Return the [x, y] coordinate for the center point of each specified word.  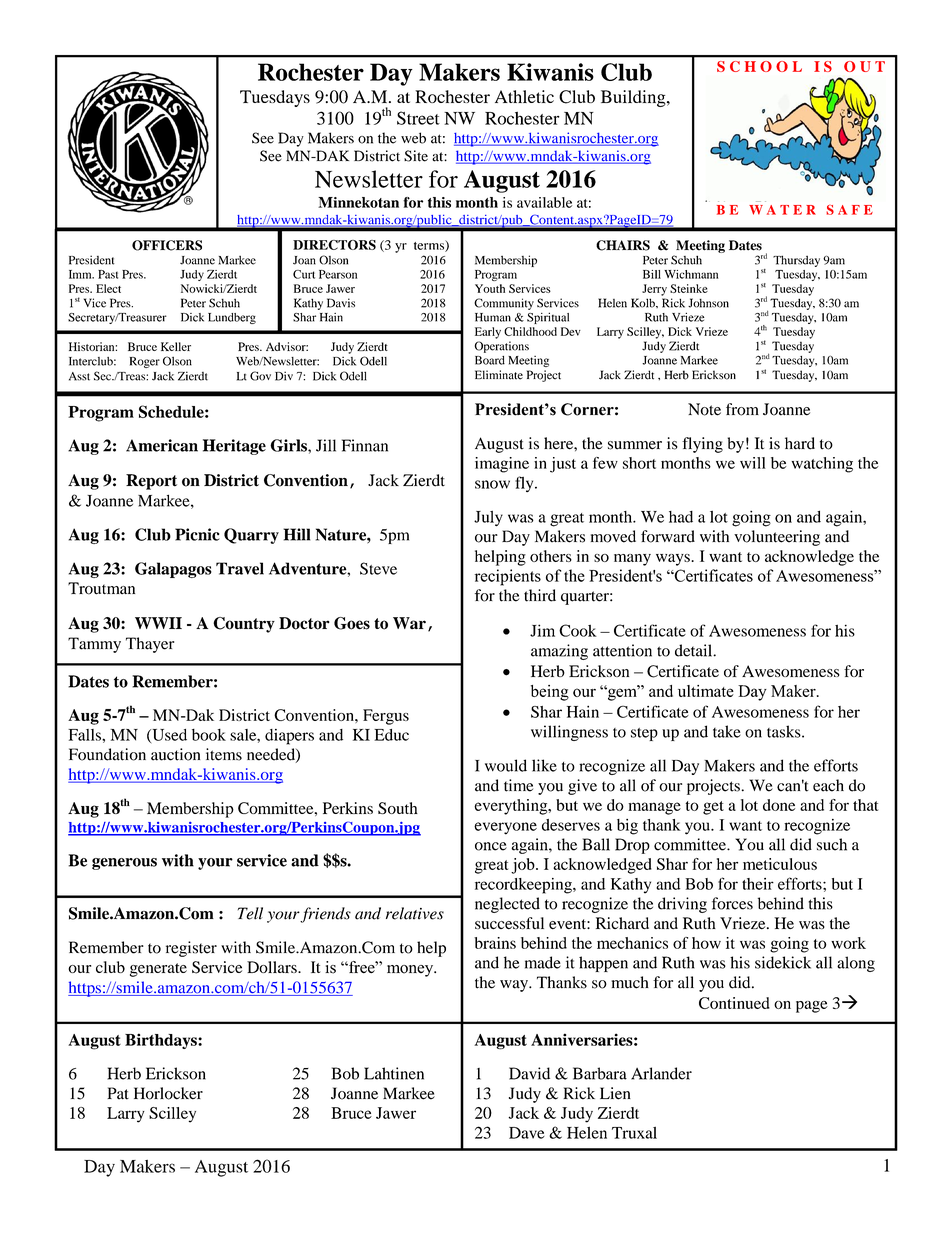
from [742, 409]
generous [124, 864]
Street [418, 118]
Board [490, 360]
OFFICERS [167, 245]
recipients [508, 577]
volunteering [777, 538]
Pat [118, 1093]
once [491, 846]
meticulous [780, 864]
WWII [158, 623]
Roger [145, 362]
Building [634, 98]
